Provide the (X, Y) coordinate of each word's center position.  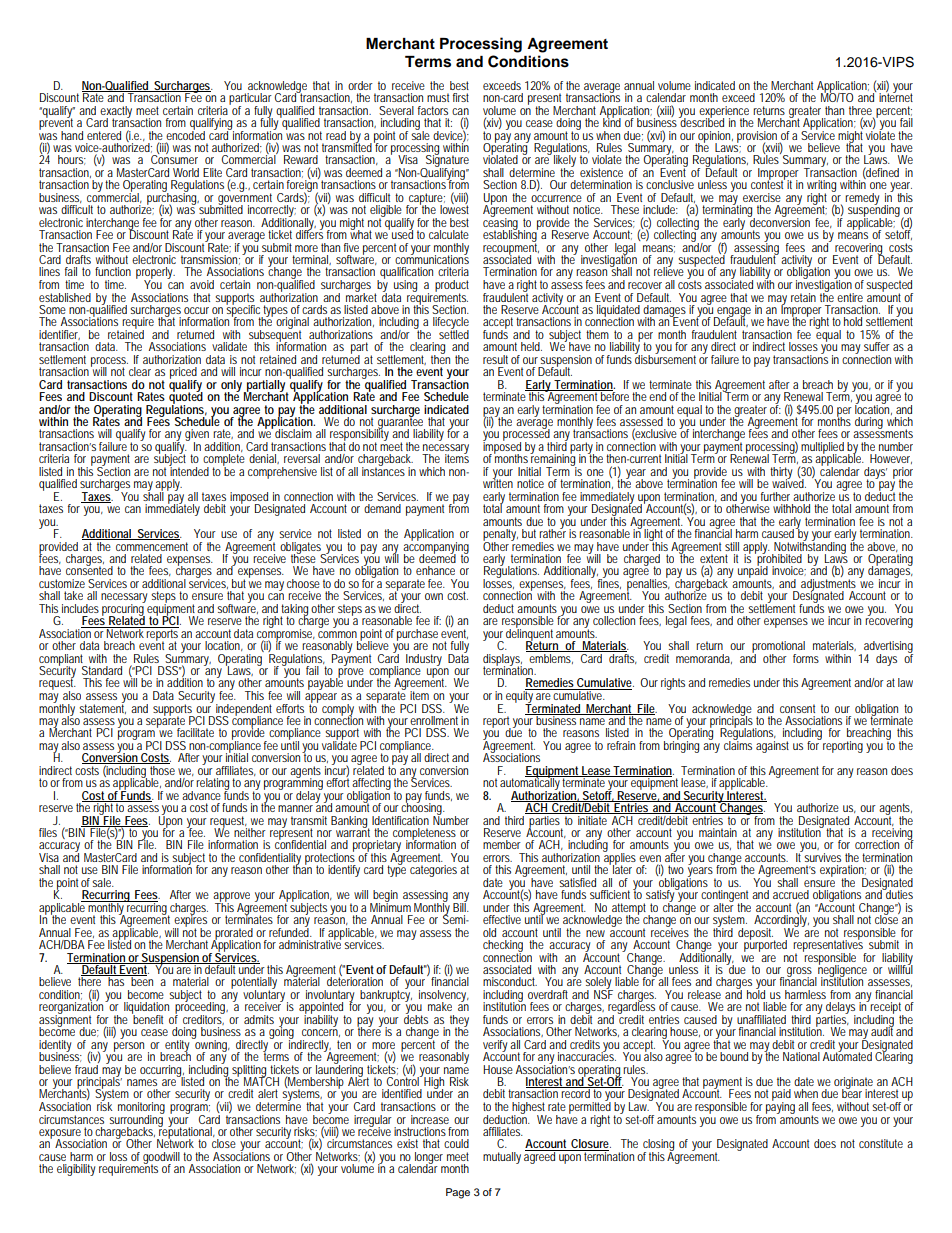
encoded (185, 134)
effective (502, 919)
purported (765, 945)
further (775, 496)
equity (520, 697)
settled (454, 333)
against (772, 747)
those (161, 769)
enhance (435, 570)
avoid (202, 284)
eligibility (76, 1170)
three (860, 110)
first (461, 97)
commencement (152, 546)
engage (733, 313)
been (141, 980)
